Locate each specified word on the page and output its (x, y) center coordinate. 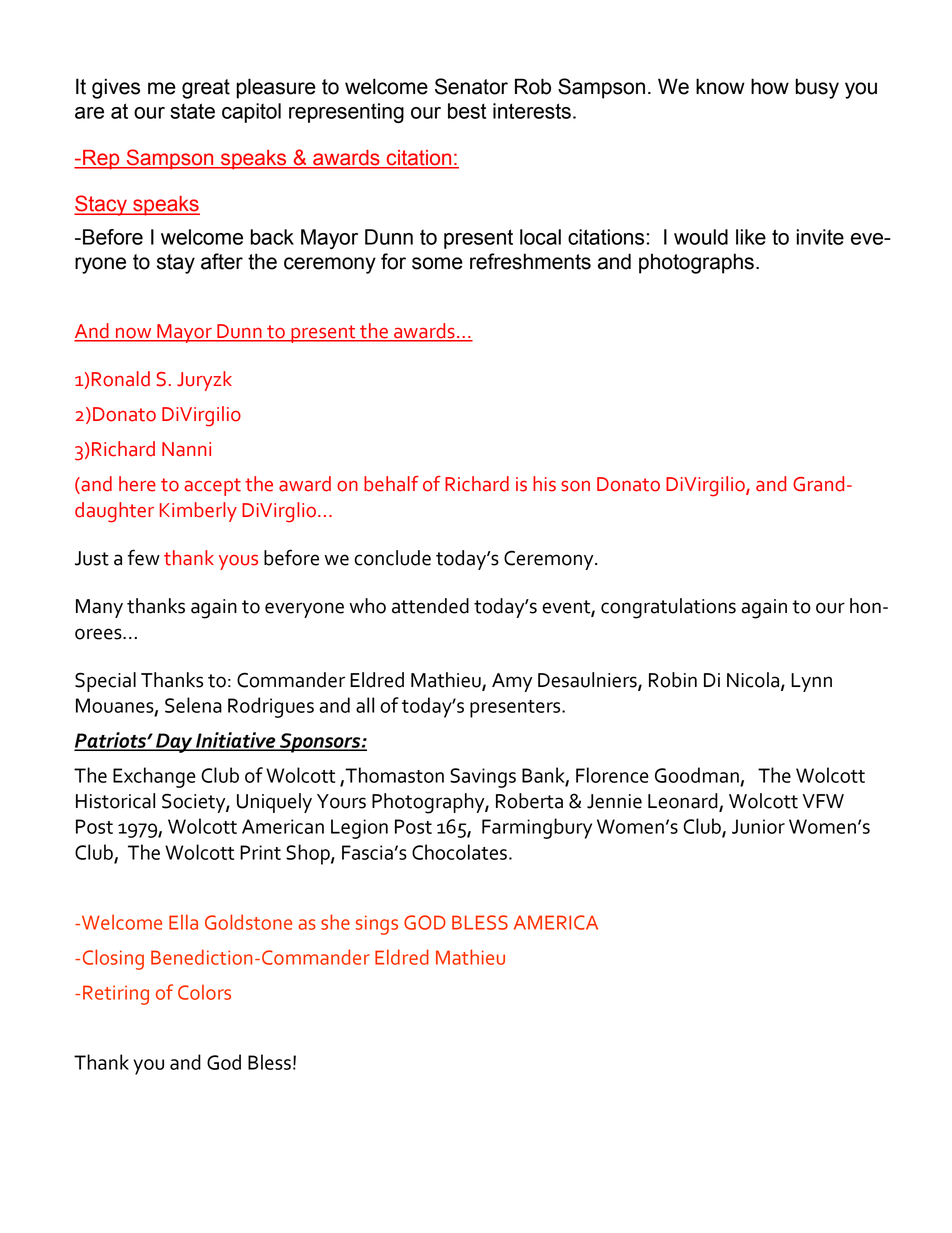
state (192, 111)
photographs (696, 263)
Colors (204, 992)
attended (430, 606)
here (137, 484)
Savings (483, 778)
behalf (391, 484)
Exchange (154, 777)
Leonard (684, 802)
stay (176, 264)
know (720, 86)
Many (99, 608)
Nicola (754, 681)
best (467, 111)
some (437, 263)
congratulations (668, 608)
